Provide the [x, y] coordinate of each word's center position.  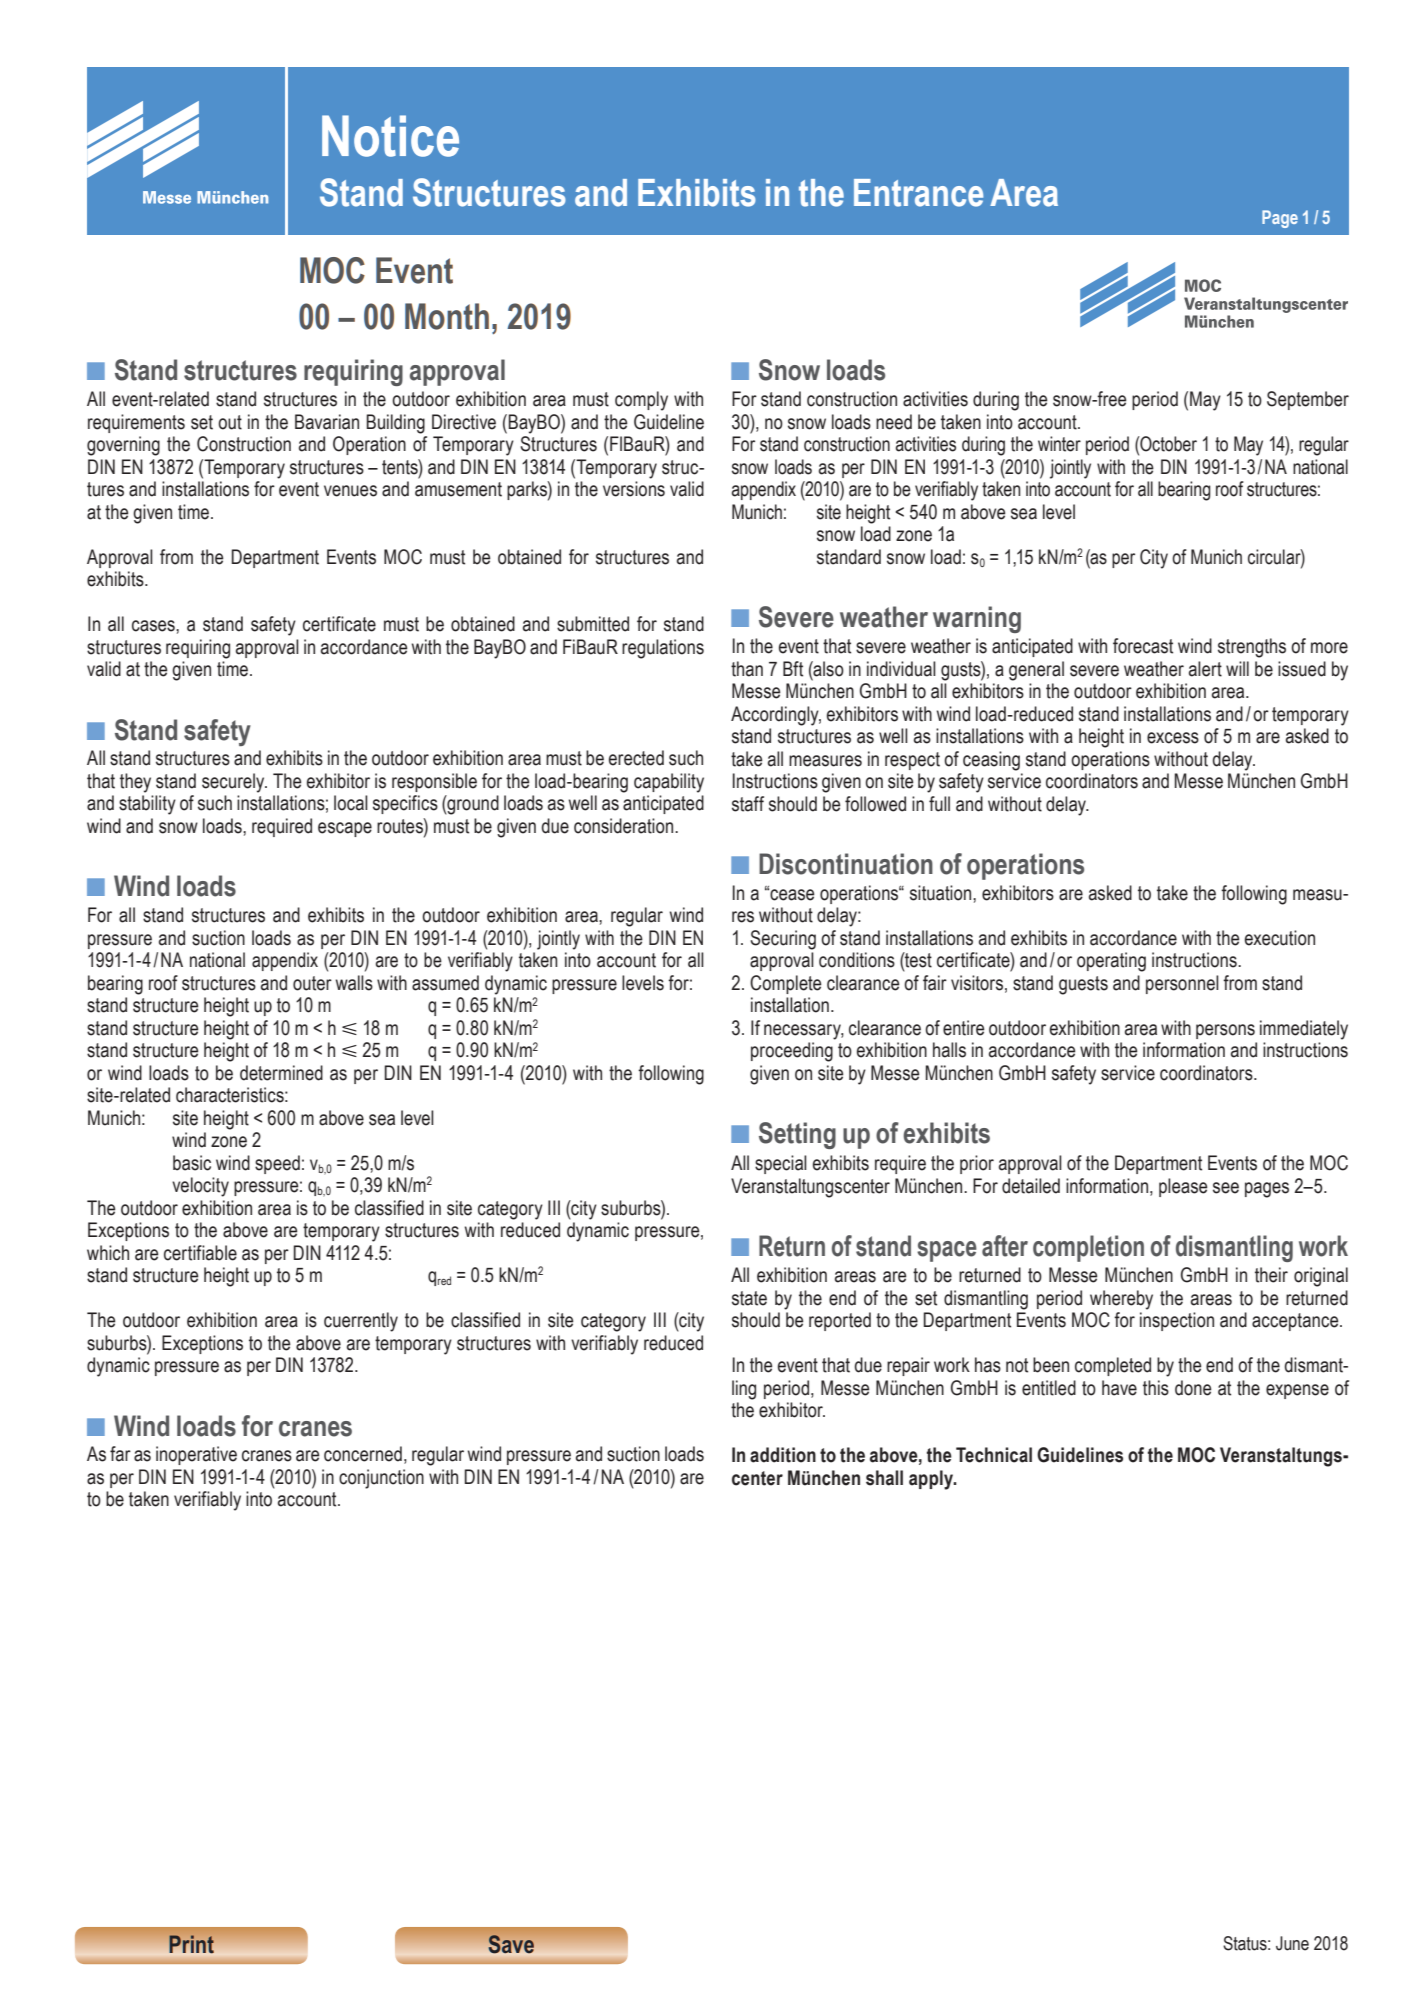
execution [1280, 938]
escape [345, 829]
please [1183, 1187]
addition [783, 1455]
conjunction [381, 1479]
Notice [390, 136]
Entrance [918, 193]
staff [748, 804]
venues [350, 491]
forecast [1143, 646]
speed [277, 1164]
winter [1059, 444]
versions [634, 489]
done [1193, 1388]
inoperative [196, 1455]
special [781, 1164]
